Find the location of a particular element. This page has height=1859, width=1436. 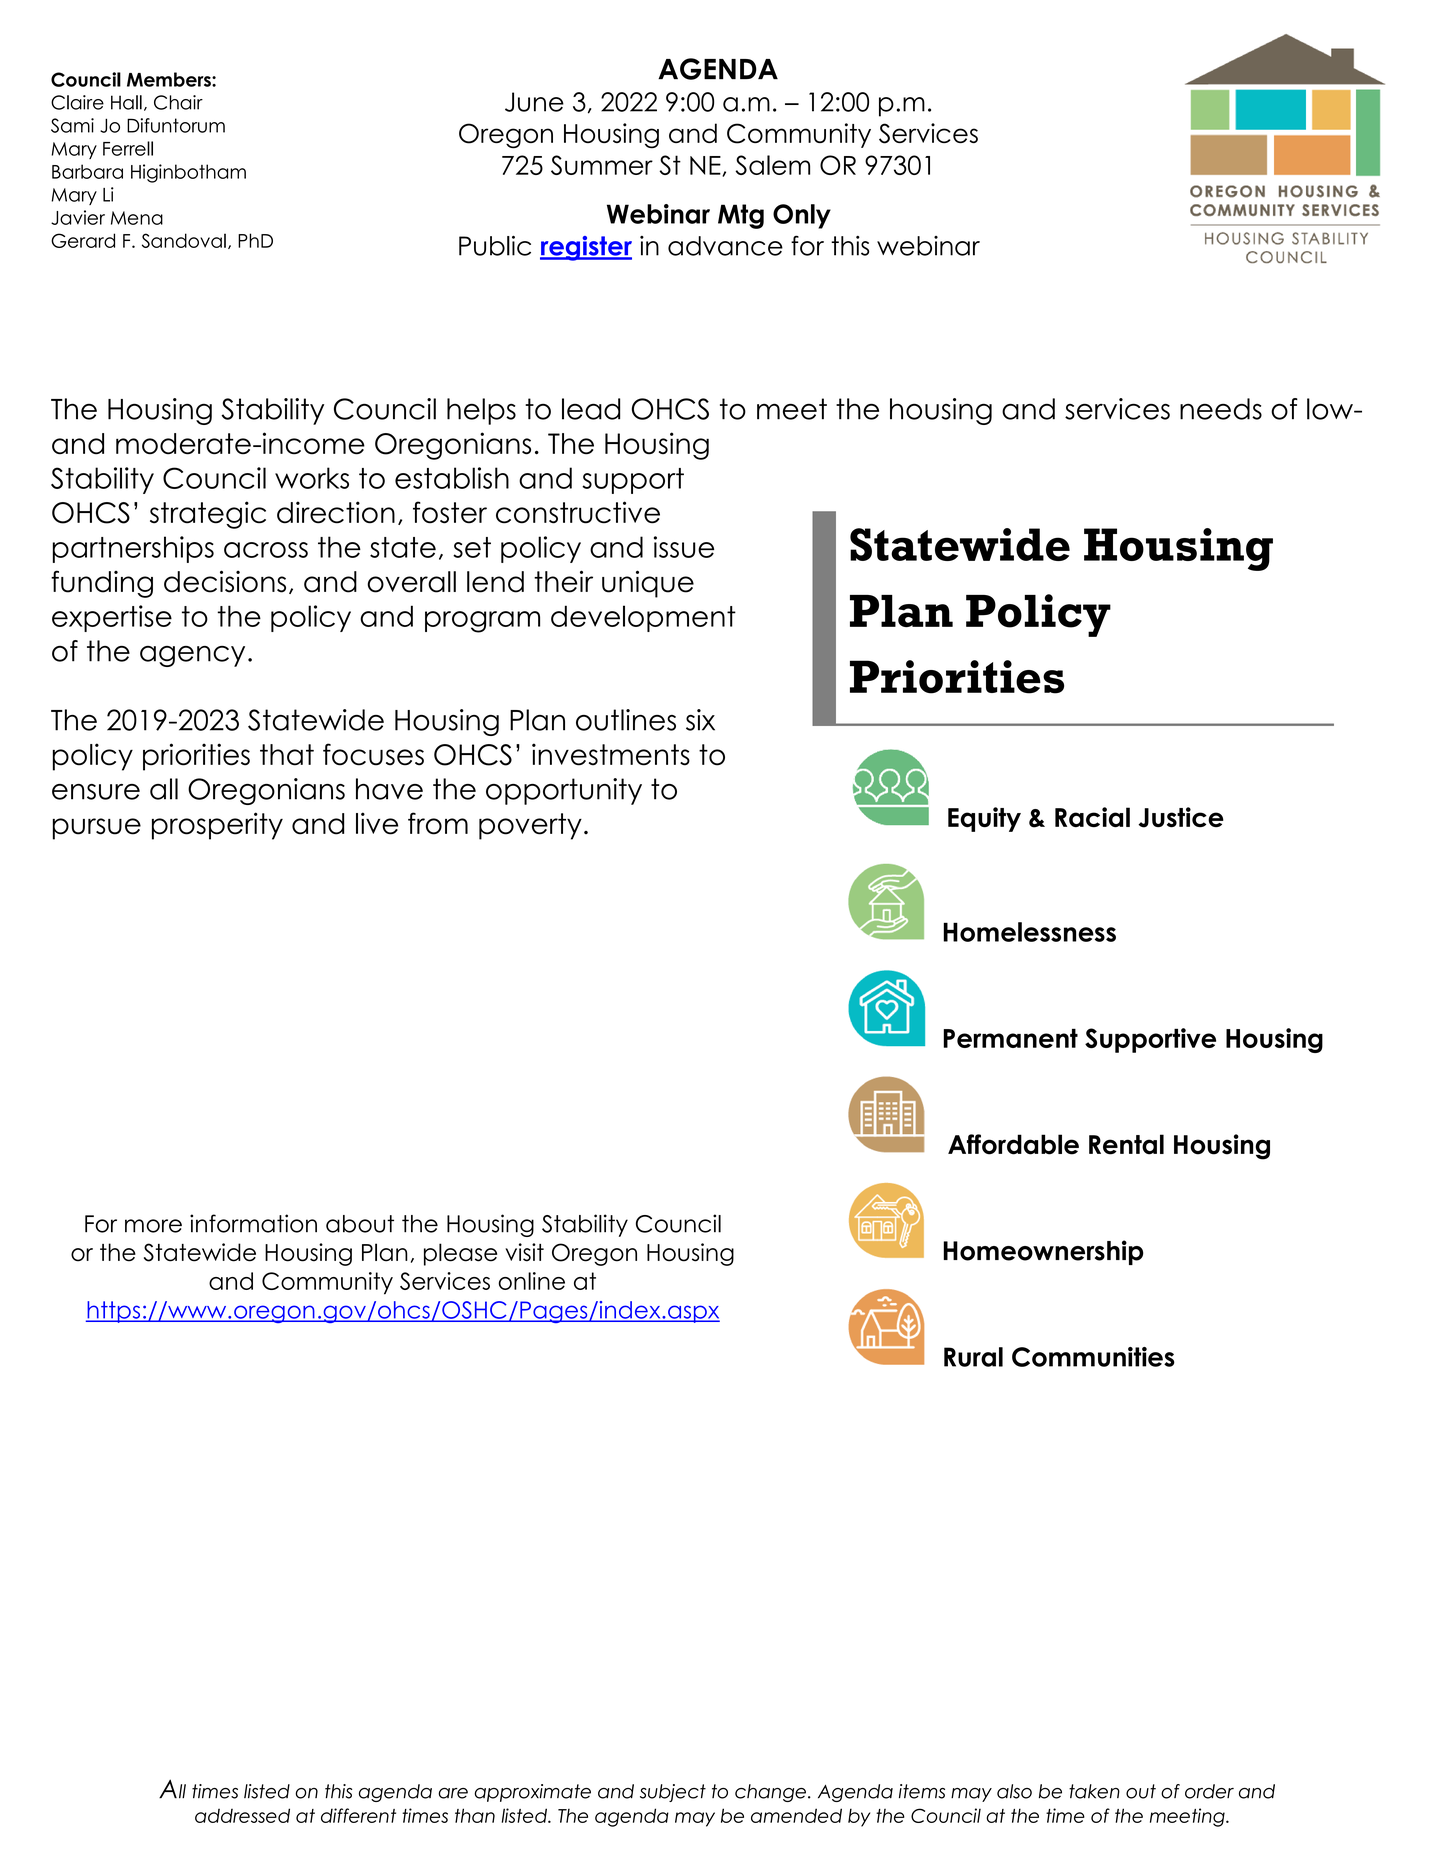

addressed is located at coordinates (242, 1815).
